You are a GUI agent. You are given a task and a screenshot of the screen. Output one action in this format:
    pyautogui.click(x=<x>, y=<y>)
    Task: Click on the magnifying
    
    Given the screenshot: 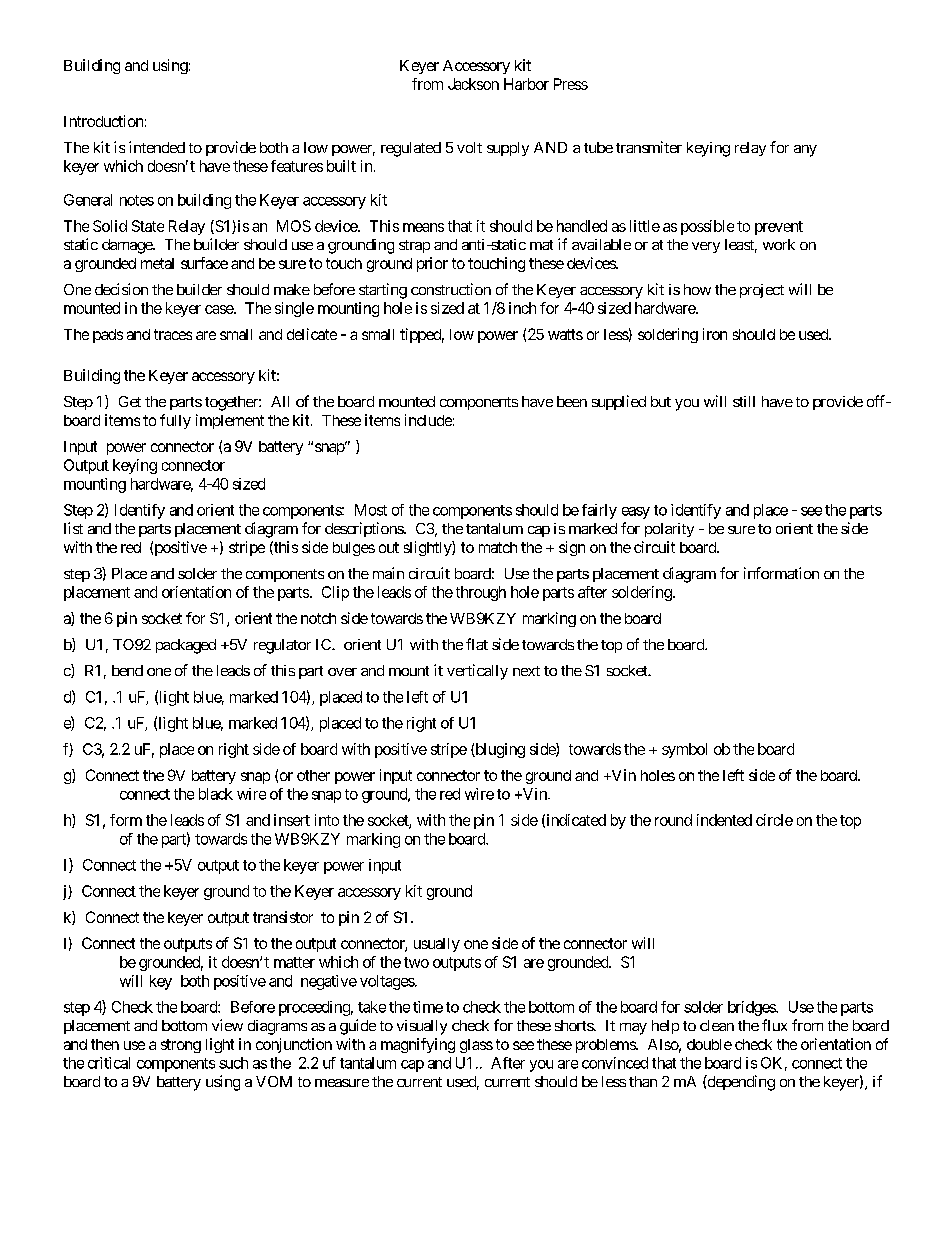 What is the action you would take?
    pyautogui.click(x=418, y=1045)
